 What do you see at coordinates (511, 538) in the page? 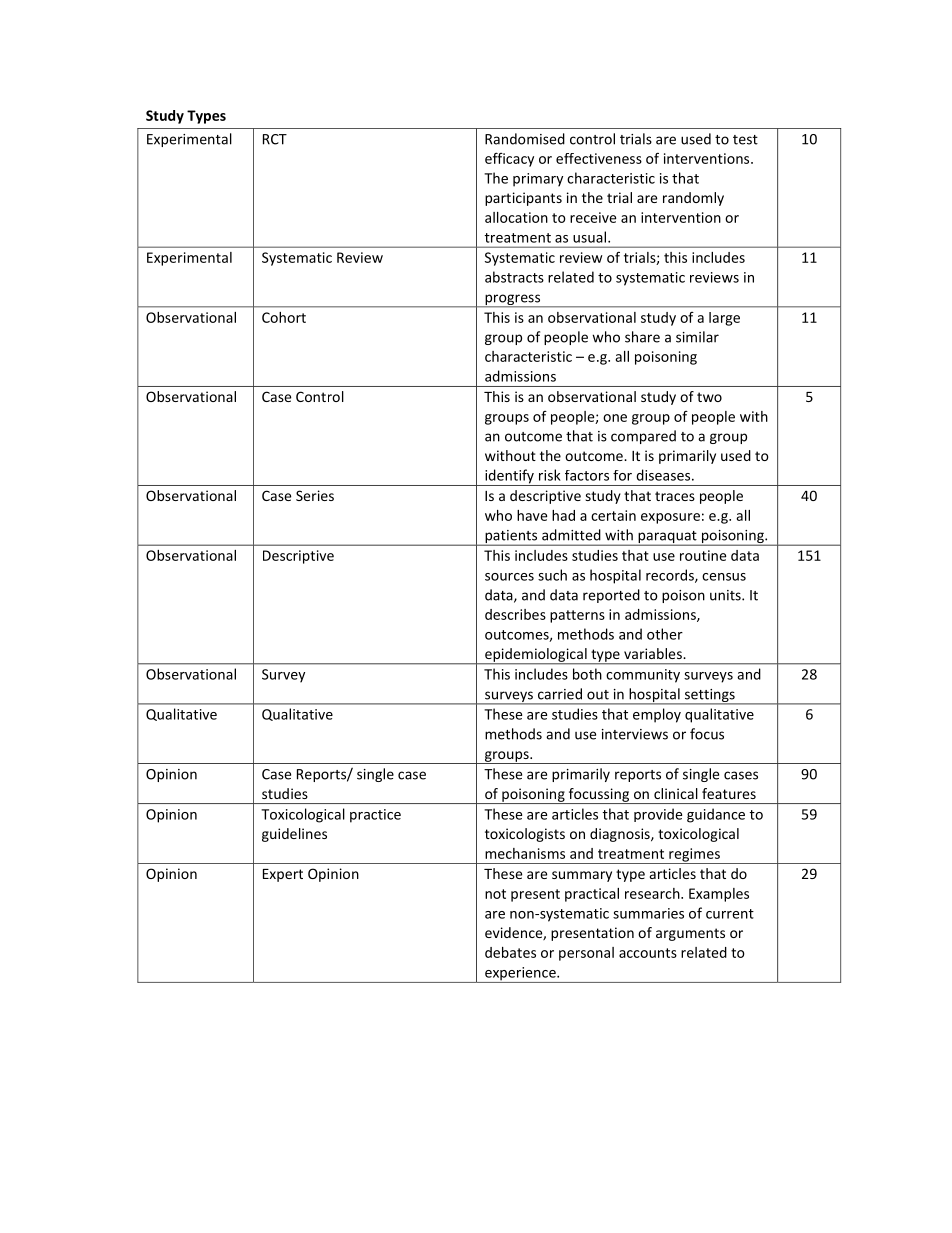
I see `patients` at bounding box center [511, 538].
